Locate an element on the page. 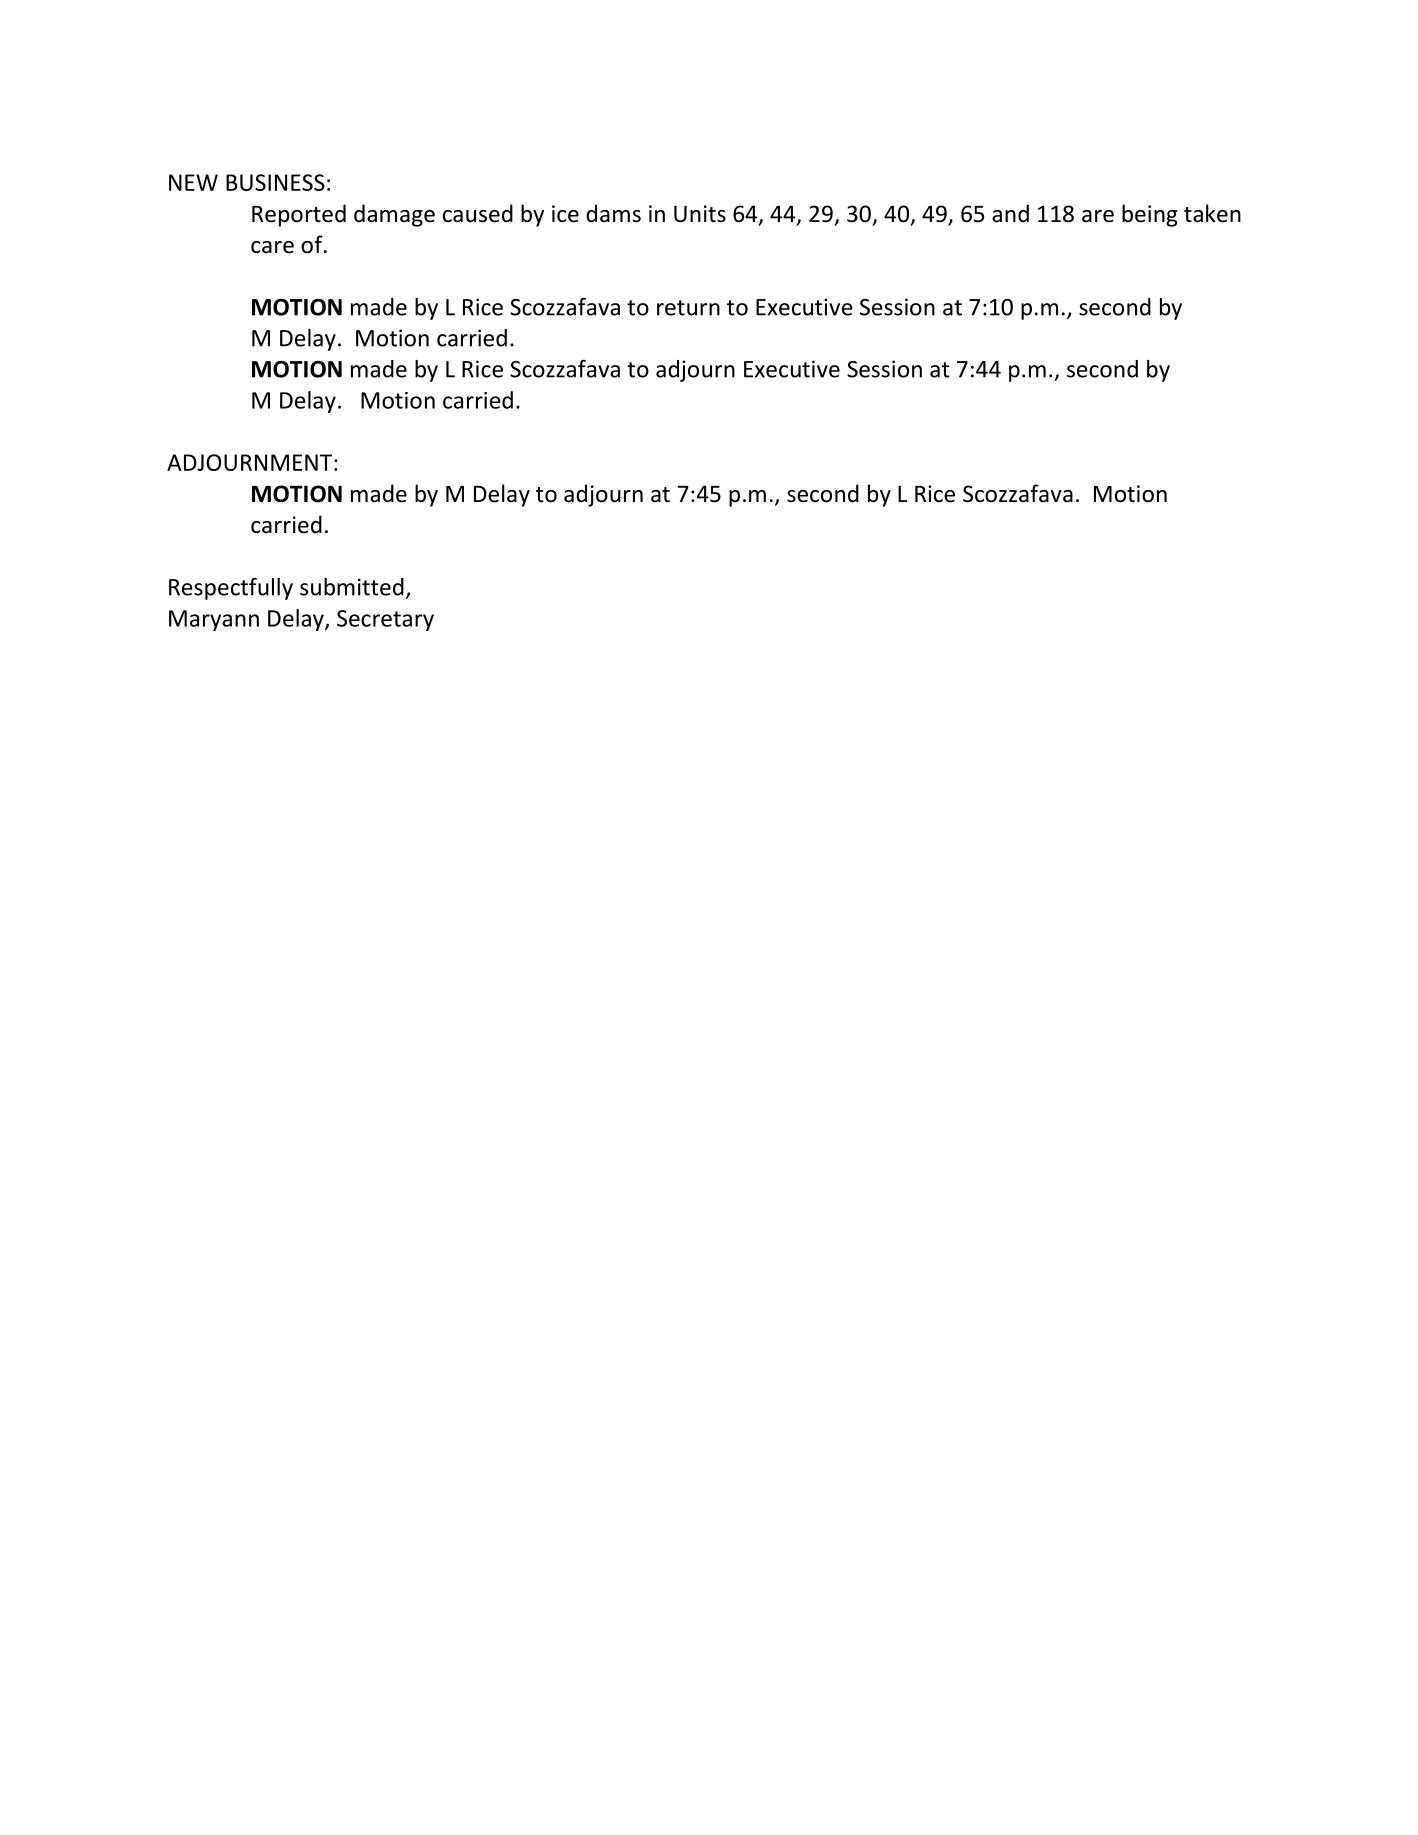  Secretary is located at coordinates (385, 620).
